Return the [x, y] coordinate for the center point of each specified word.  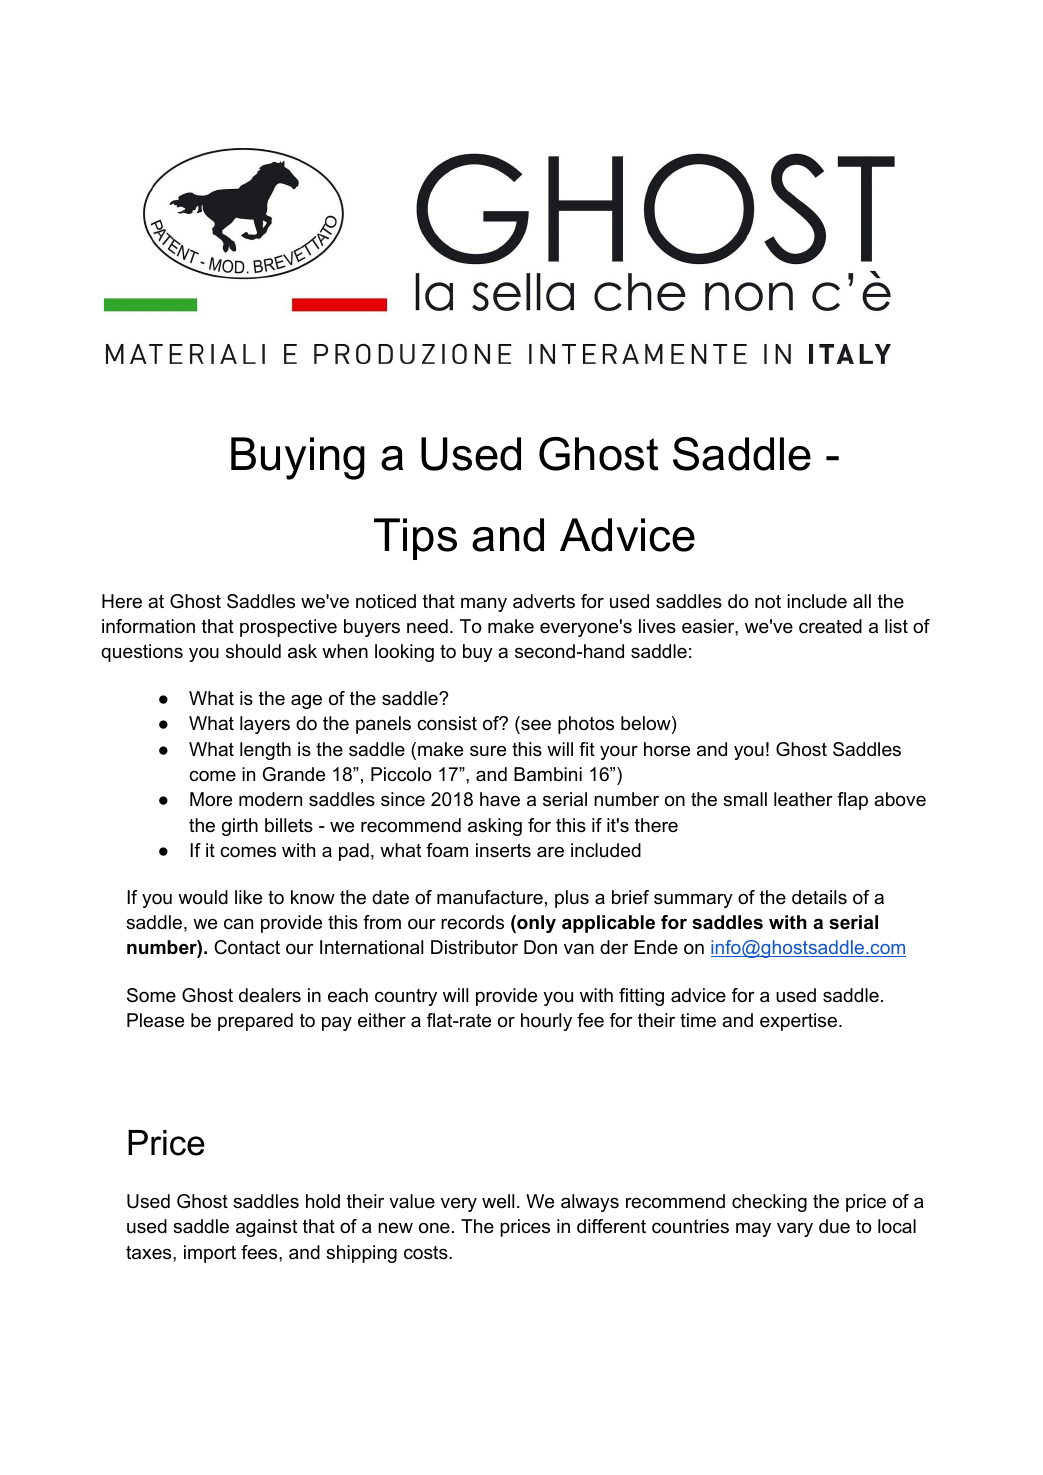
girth [240, 827]
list [896, 626]
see [536, 725]
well [498, 1201]
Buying [298, 458]
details [819, 897]
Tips [415, 539]
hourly [546, 1022]
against [266, 1228]
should [253, 651]
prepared [255, 1022]
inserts [503, 850]
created [830, 626]
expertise [798, 1022]
